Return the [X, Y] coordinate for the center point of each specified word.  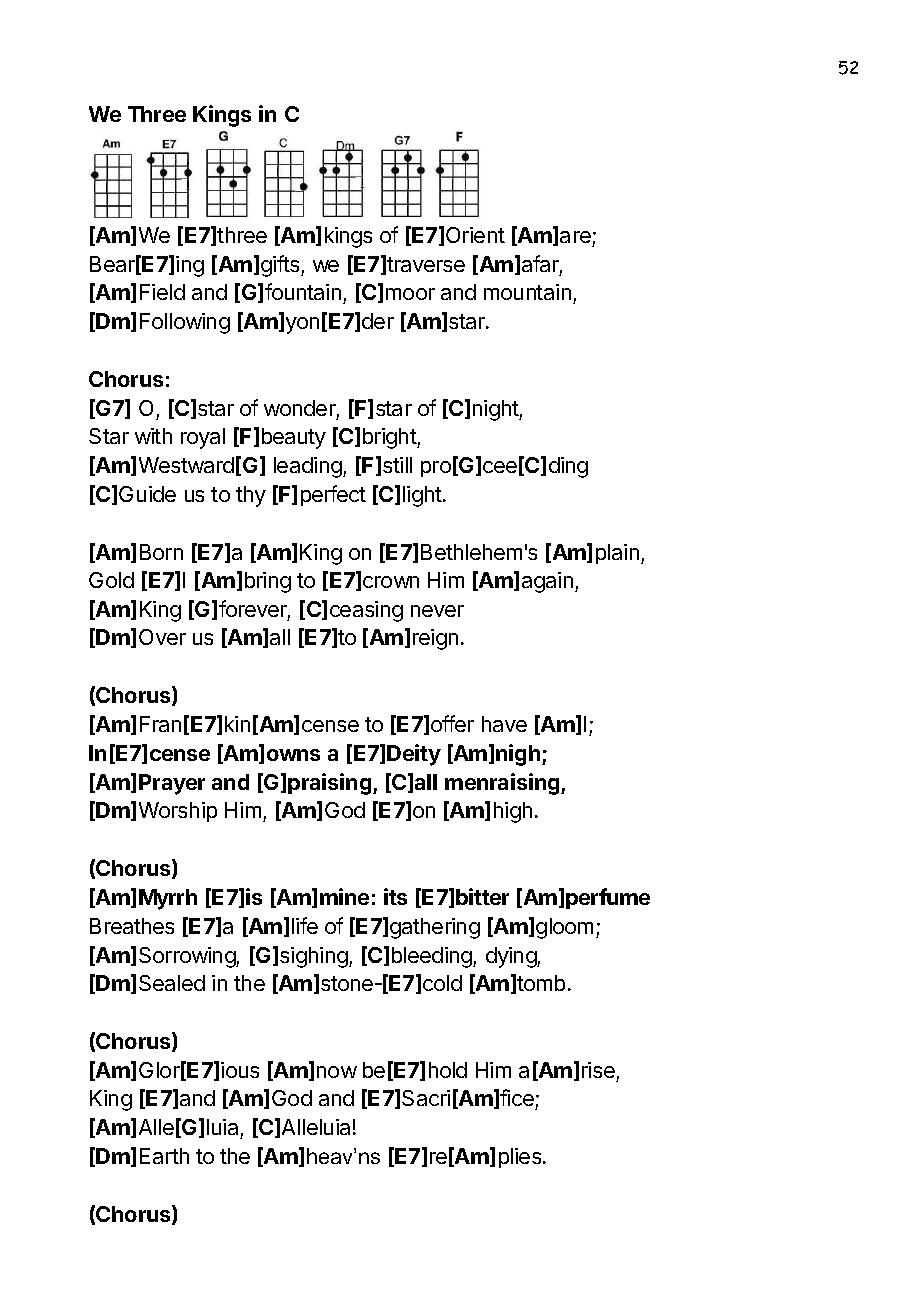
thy [251, 496]
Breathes [132, 926]
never [437, 611]
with [153, 436]
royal [203, 438]
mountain [527, 292]
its [395, 896]
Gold [111, 580]
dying [512, 957]
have [504, 724]
